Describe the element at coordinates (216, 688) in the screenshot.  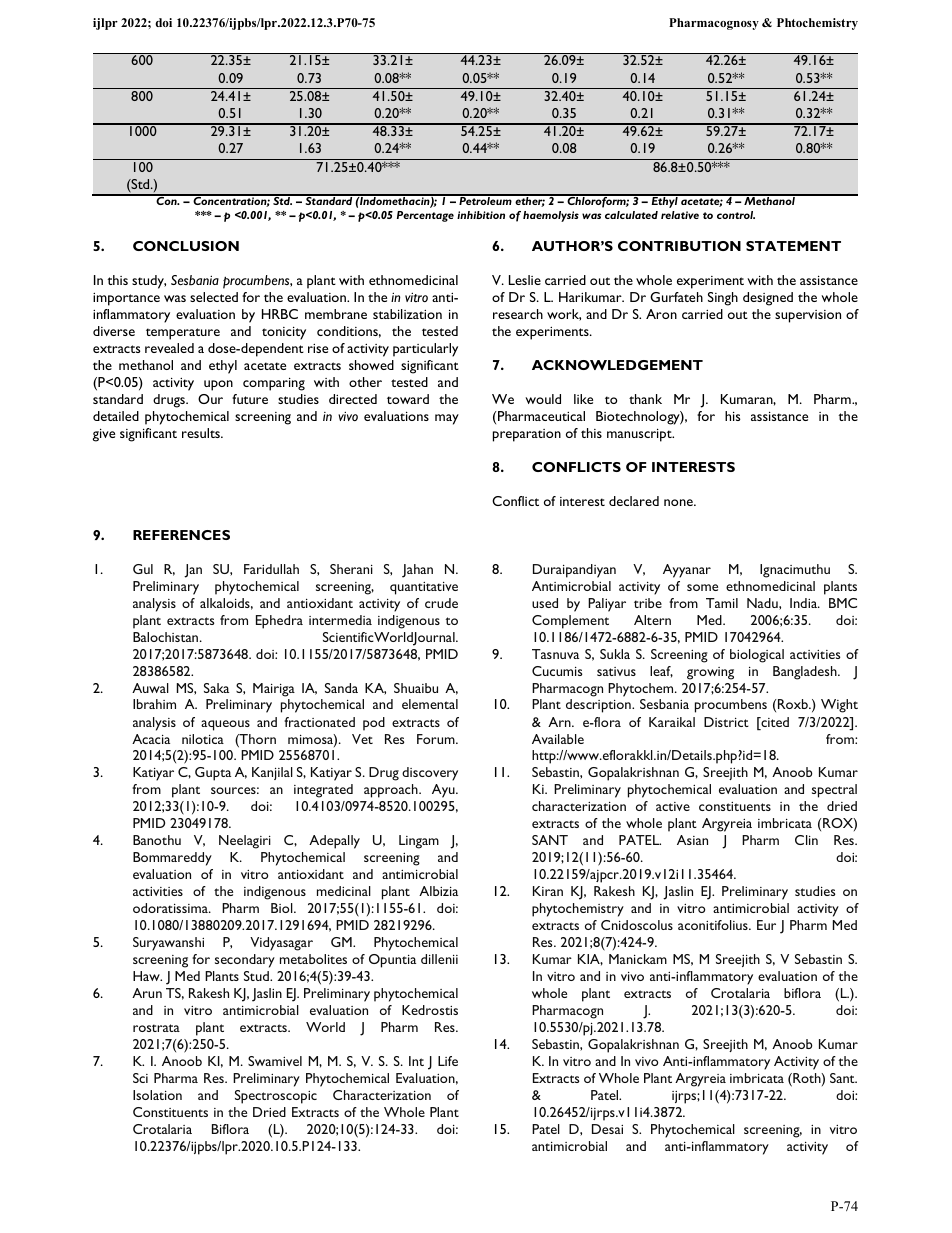
I see `Saka` at that location.
